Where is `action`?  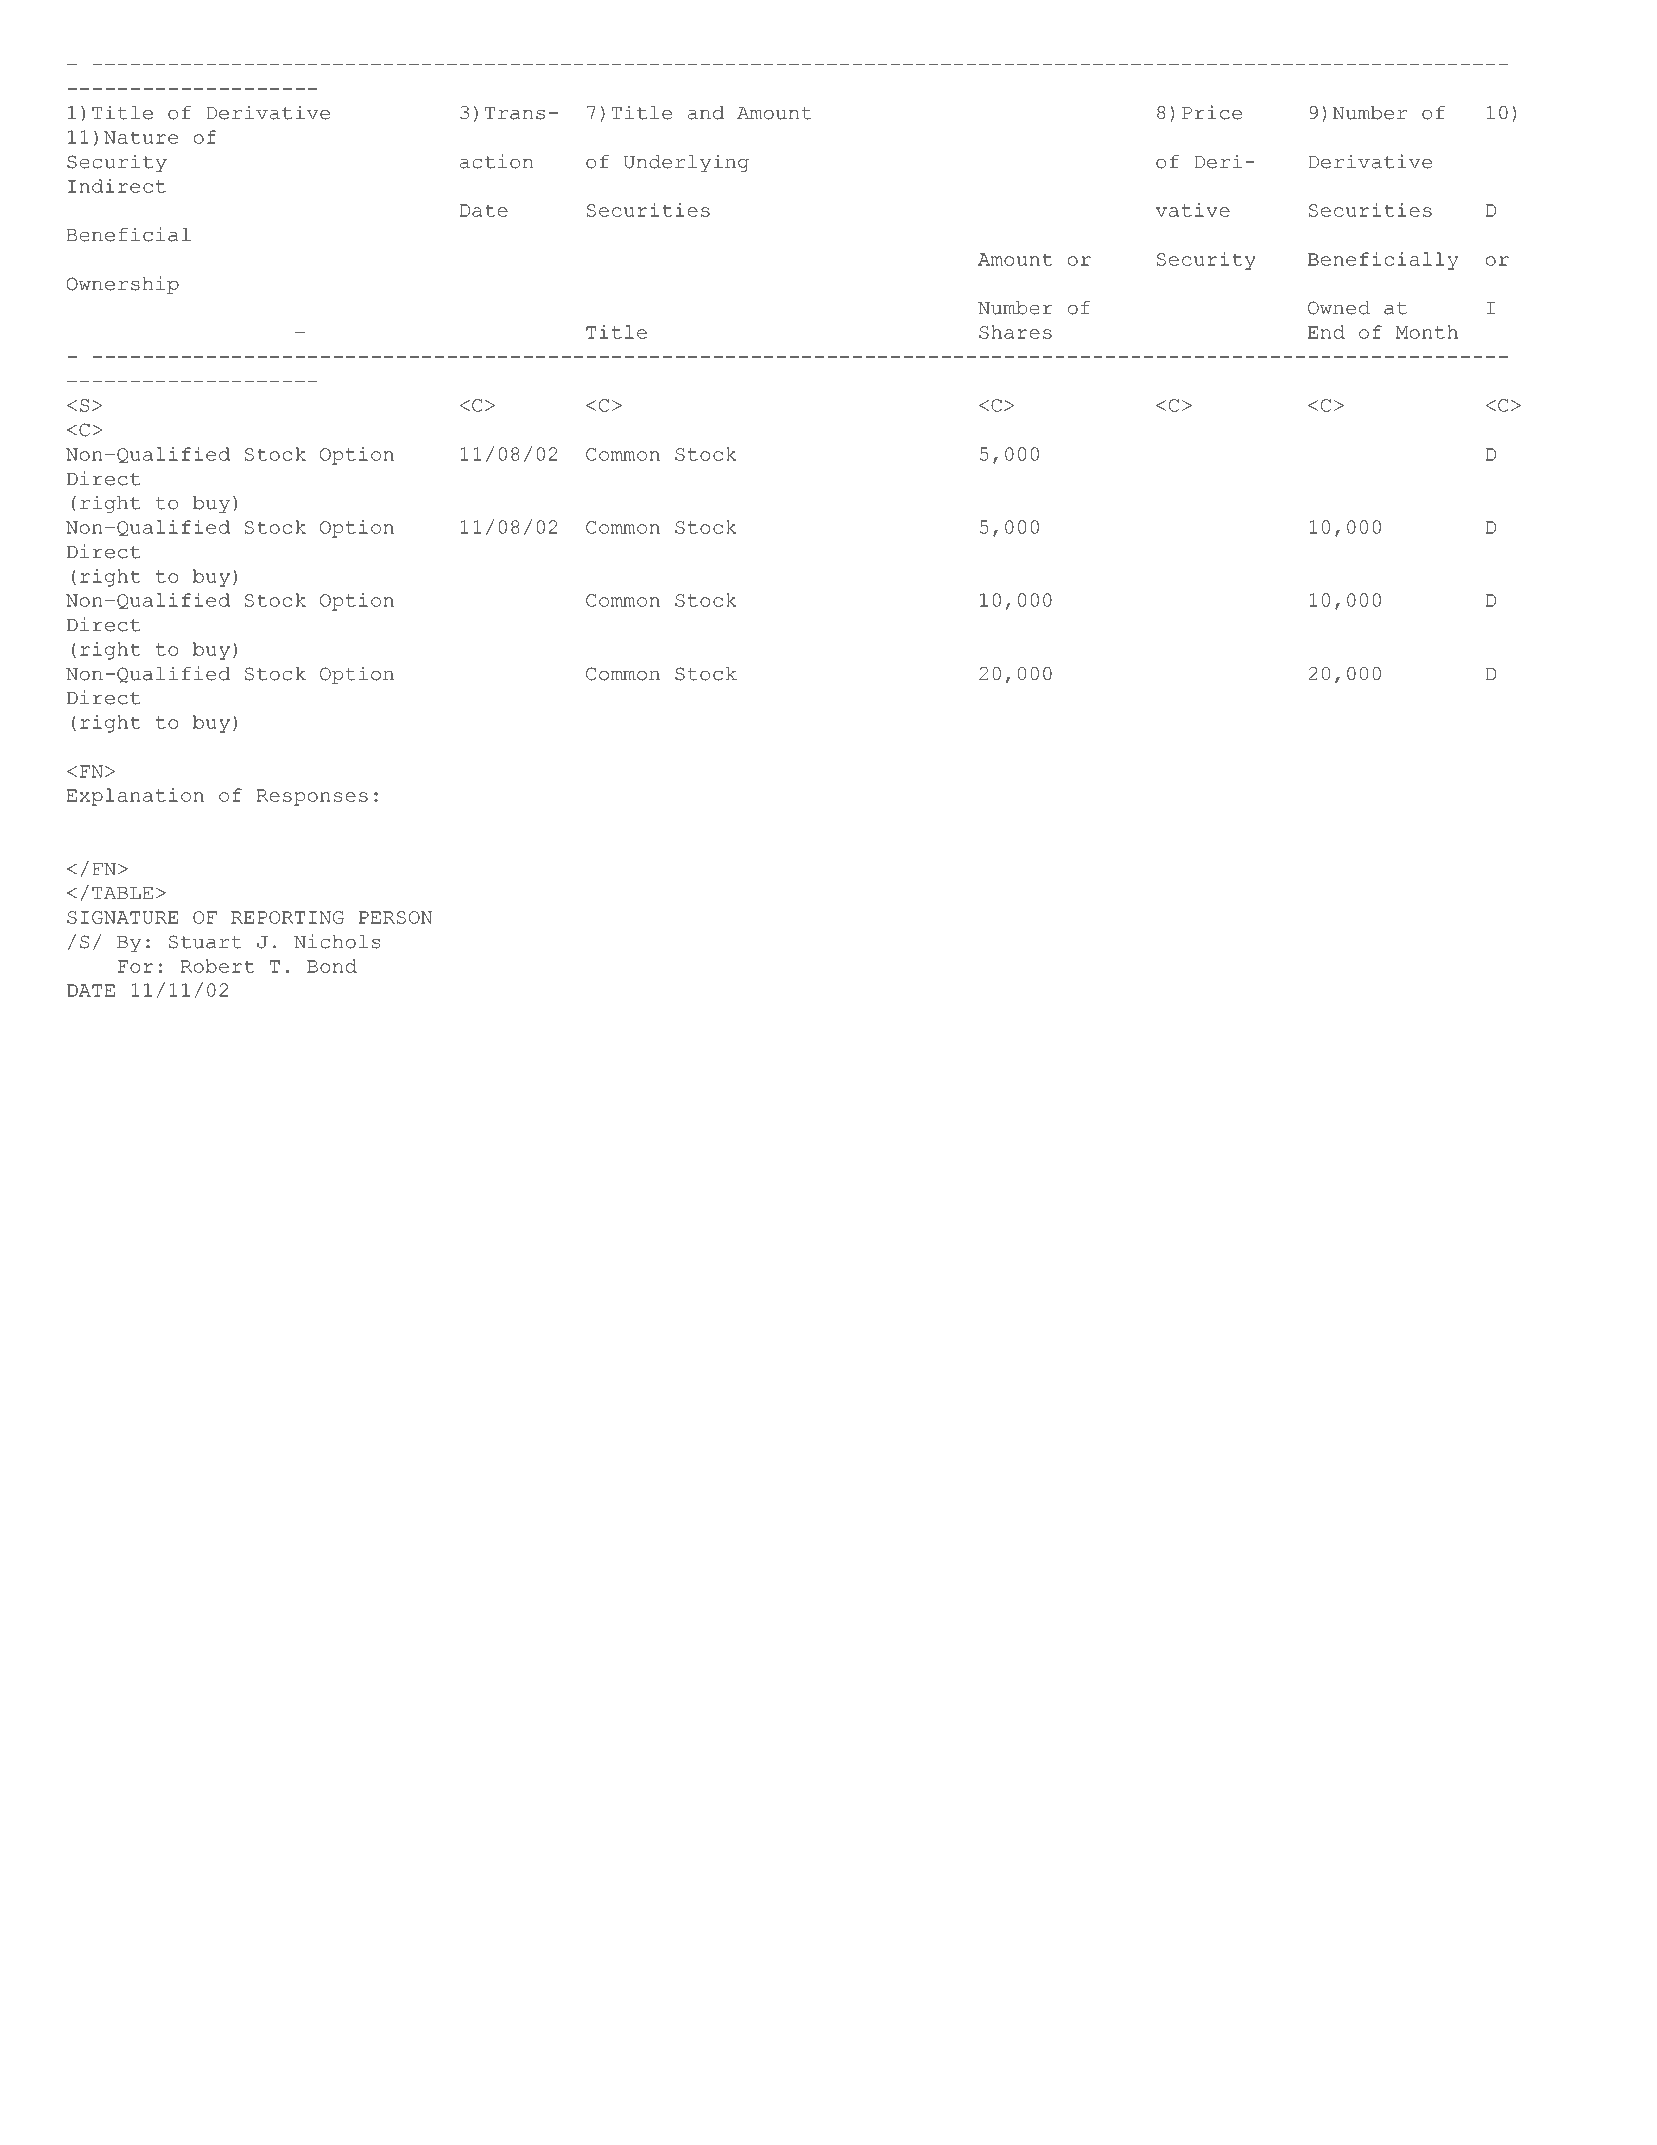
action is located at coordinates (496, 161).
